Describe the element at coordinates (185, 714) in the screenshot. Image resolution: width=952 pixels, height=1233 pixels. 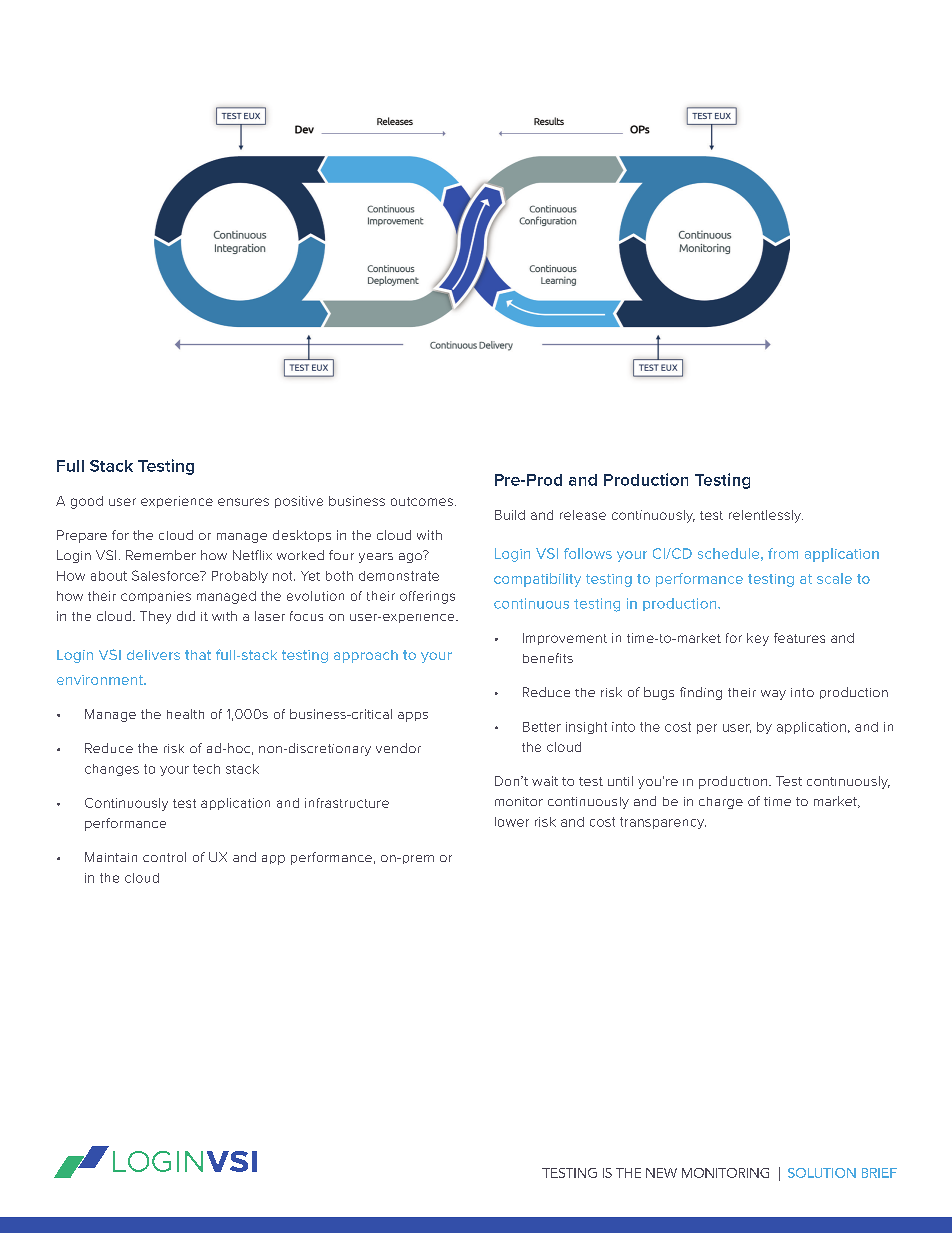
I see `health` at that location.
